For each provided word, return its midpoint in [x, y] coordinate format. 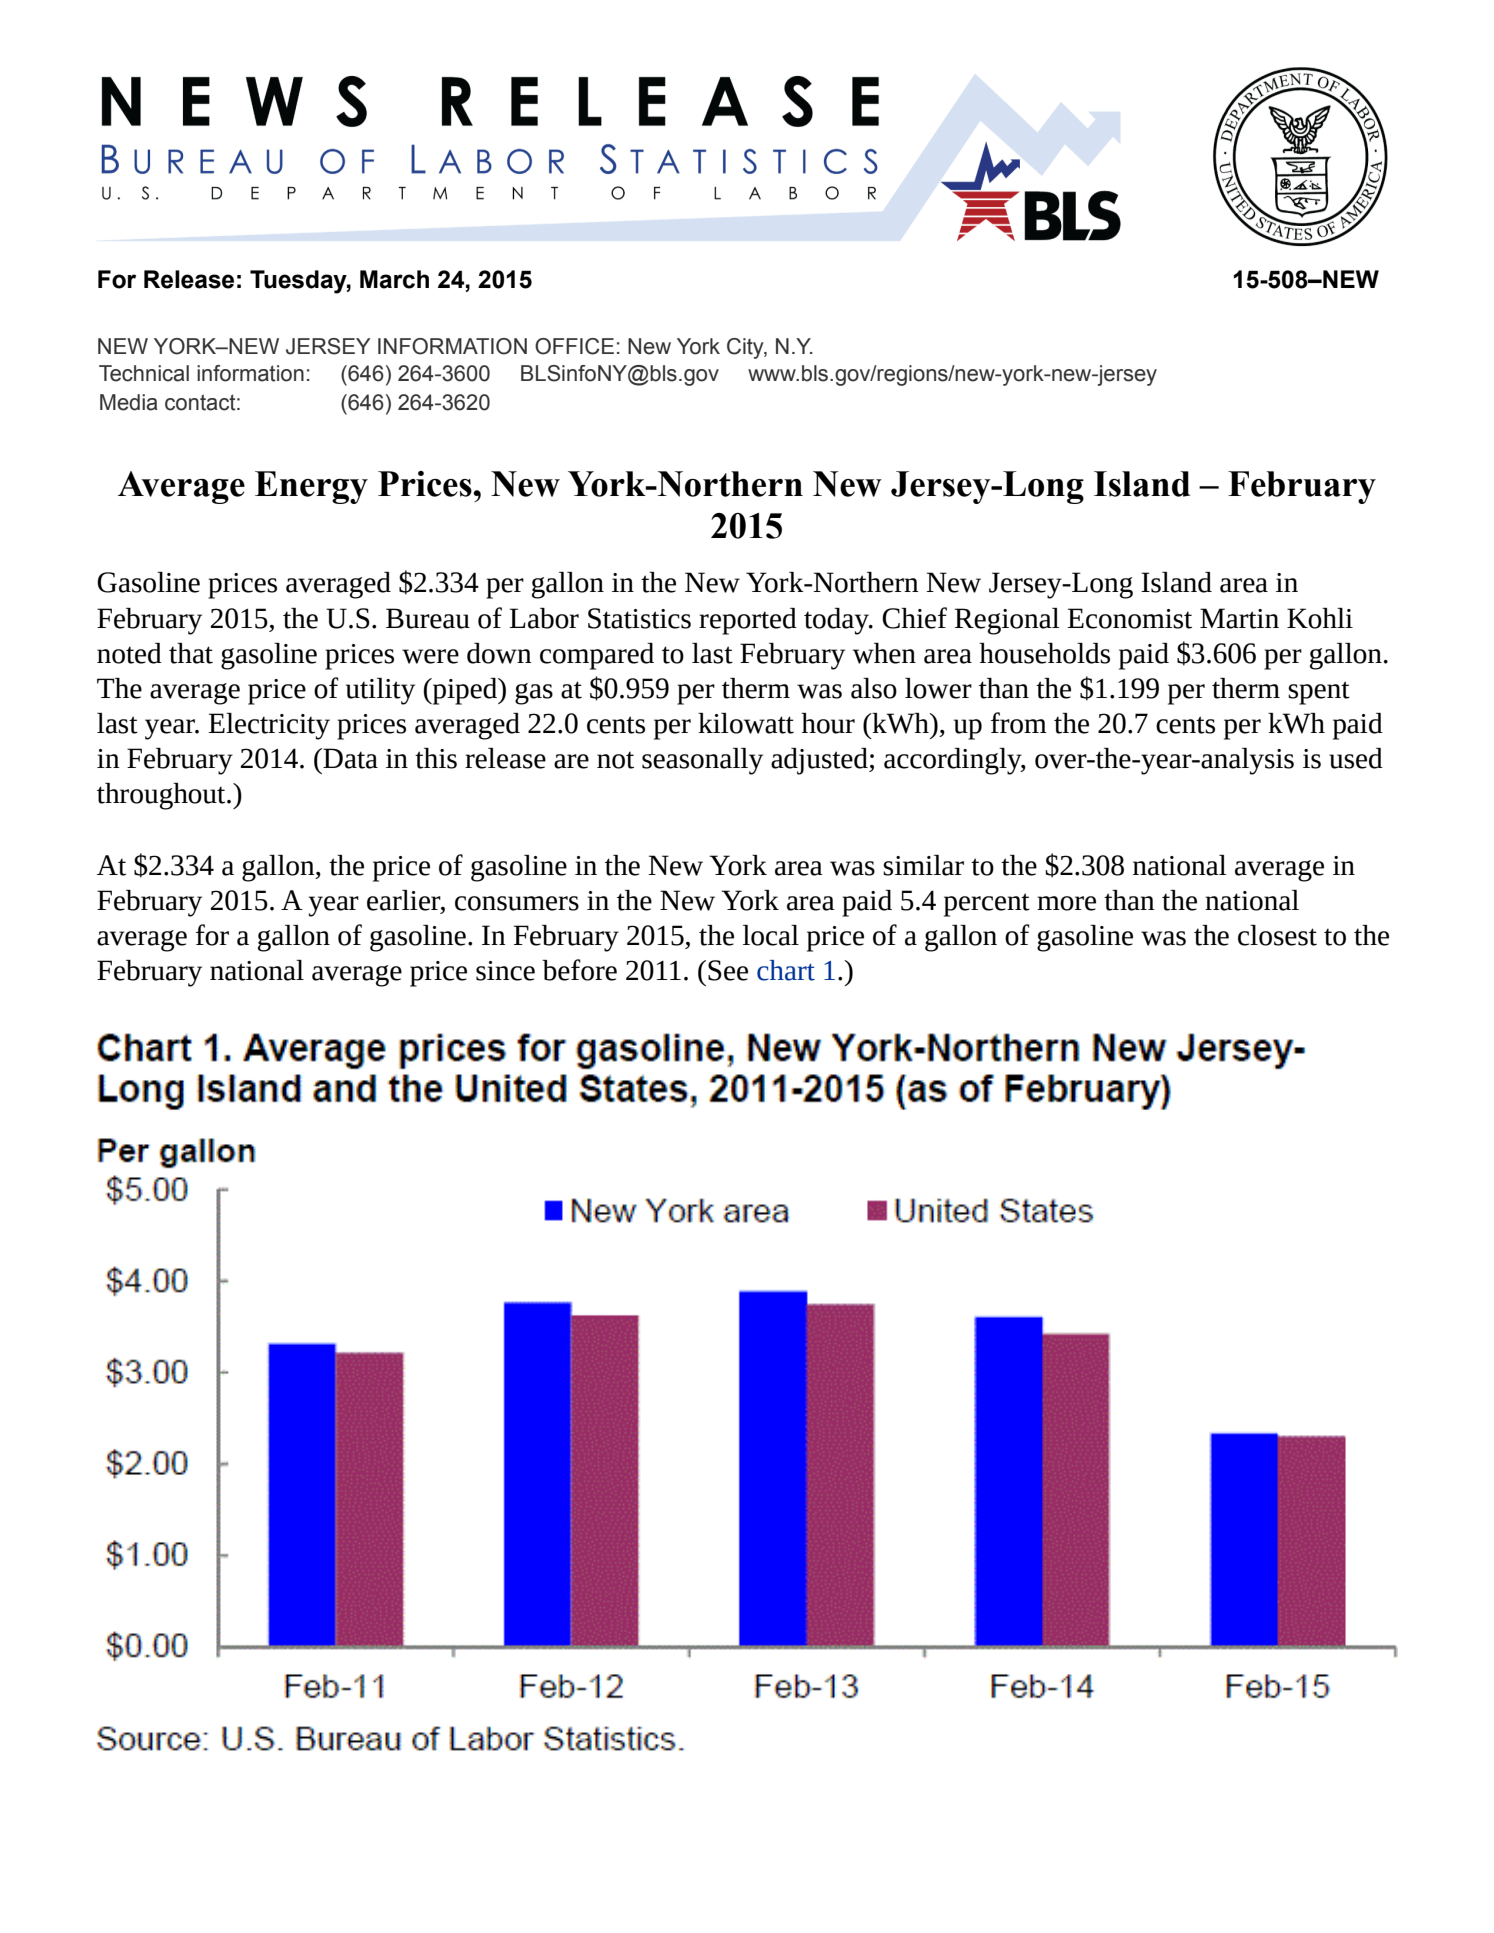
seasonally [702, 761]
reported [748, 621]
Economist [1129, 618]
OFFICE [574, 346]
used [1356, 758]
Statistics [639, 618]
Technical [144, 373]
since [505, 971]
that [191, 653]
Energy [311, 487]
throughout [162, 796]
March [394, 279]
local [771, 935]
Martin [1239, 618]
